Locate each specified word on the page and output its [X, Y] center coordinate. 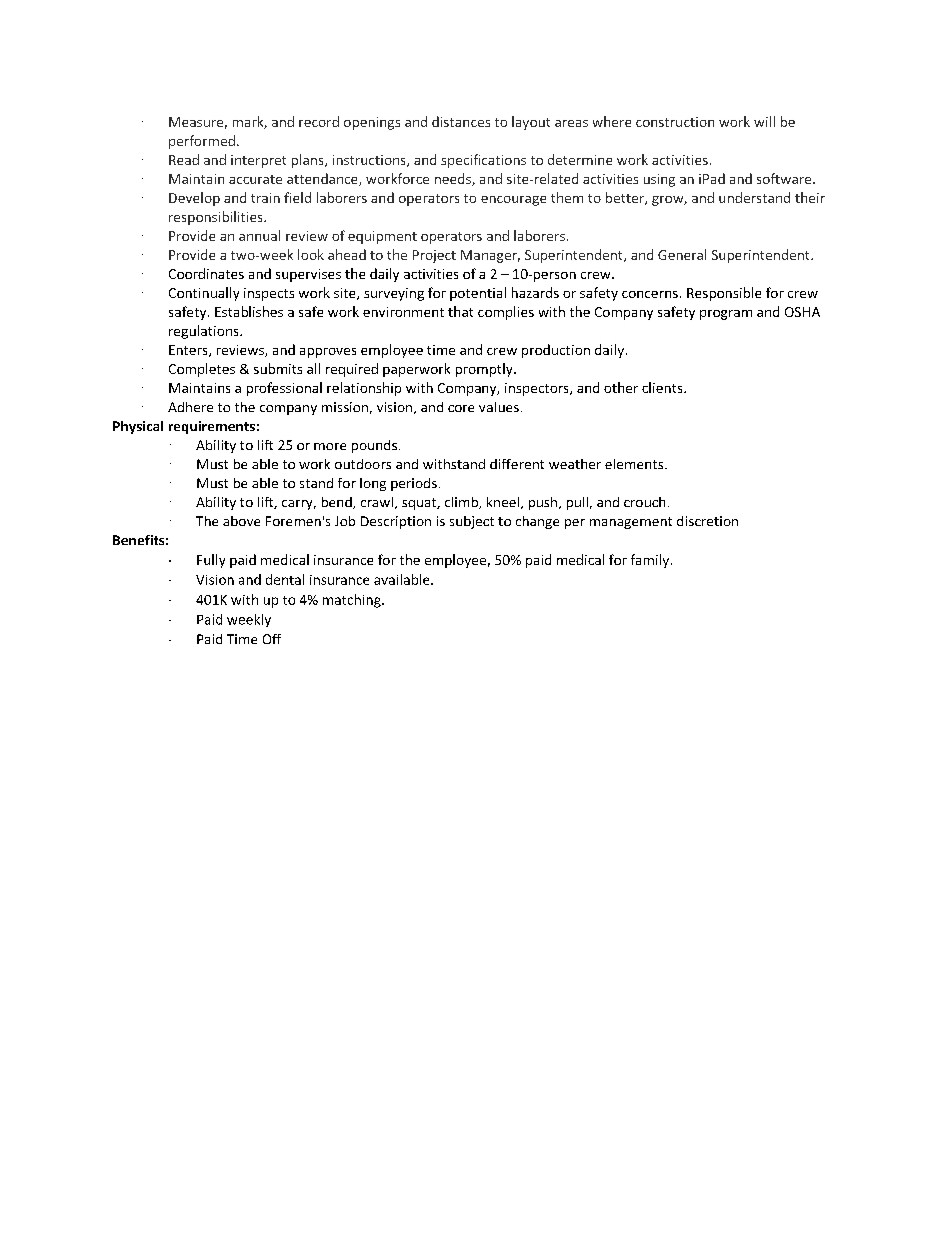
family [651, 561]
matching [353, 601]
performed [202, 142]
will [764, 121]
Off [272, 639]
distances [461, 121]
